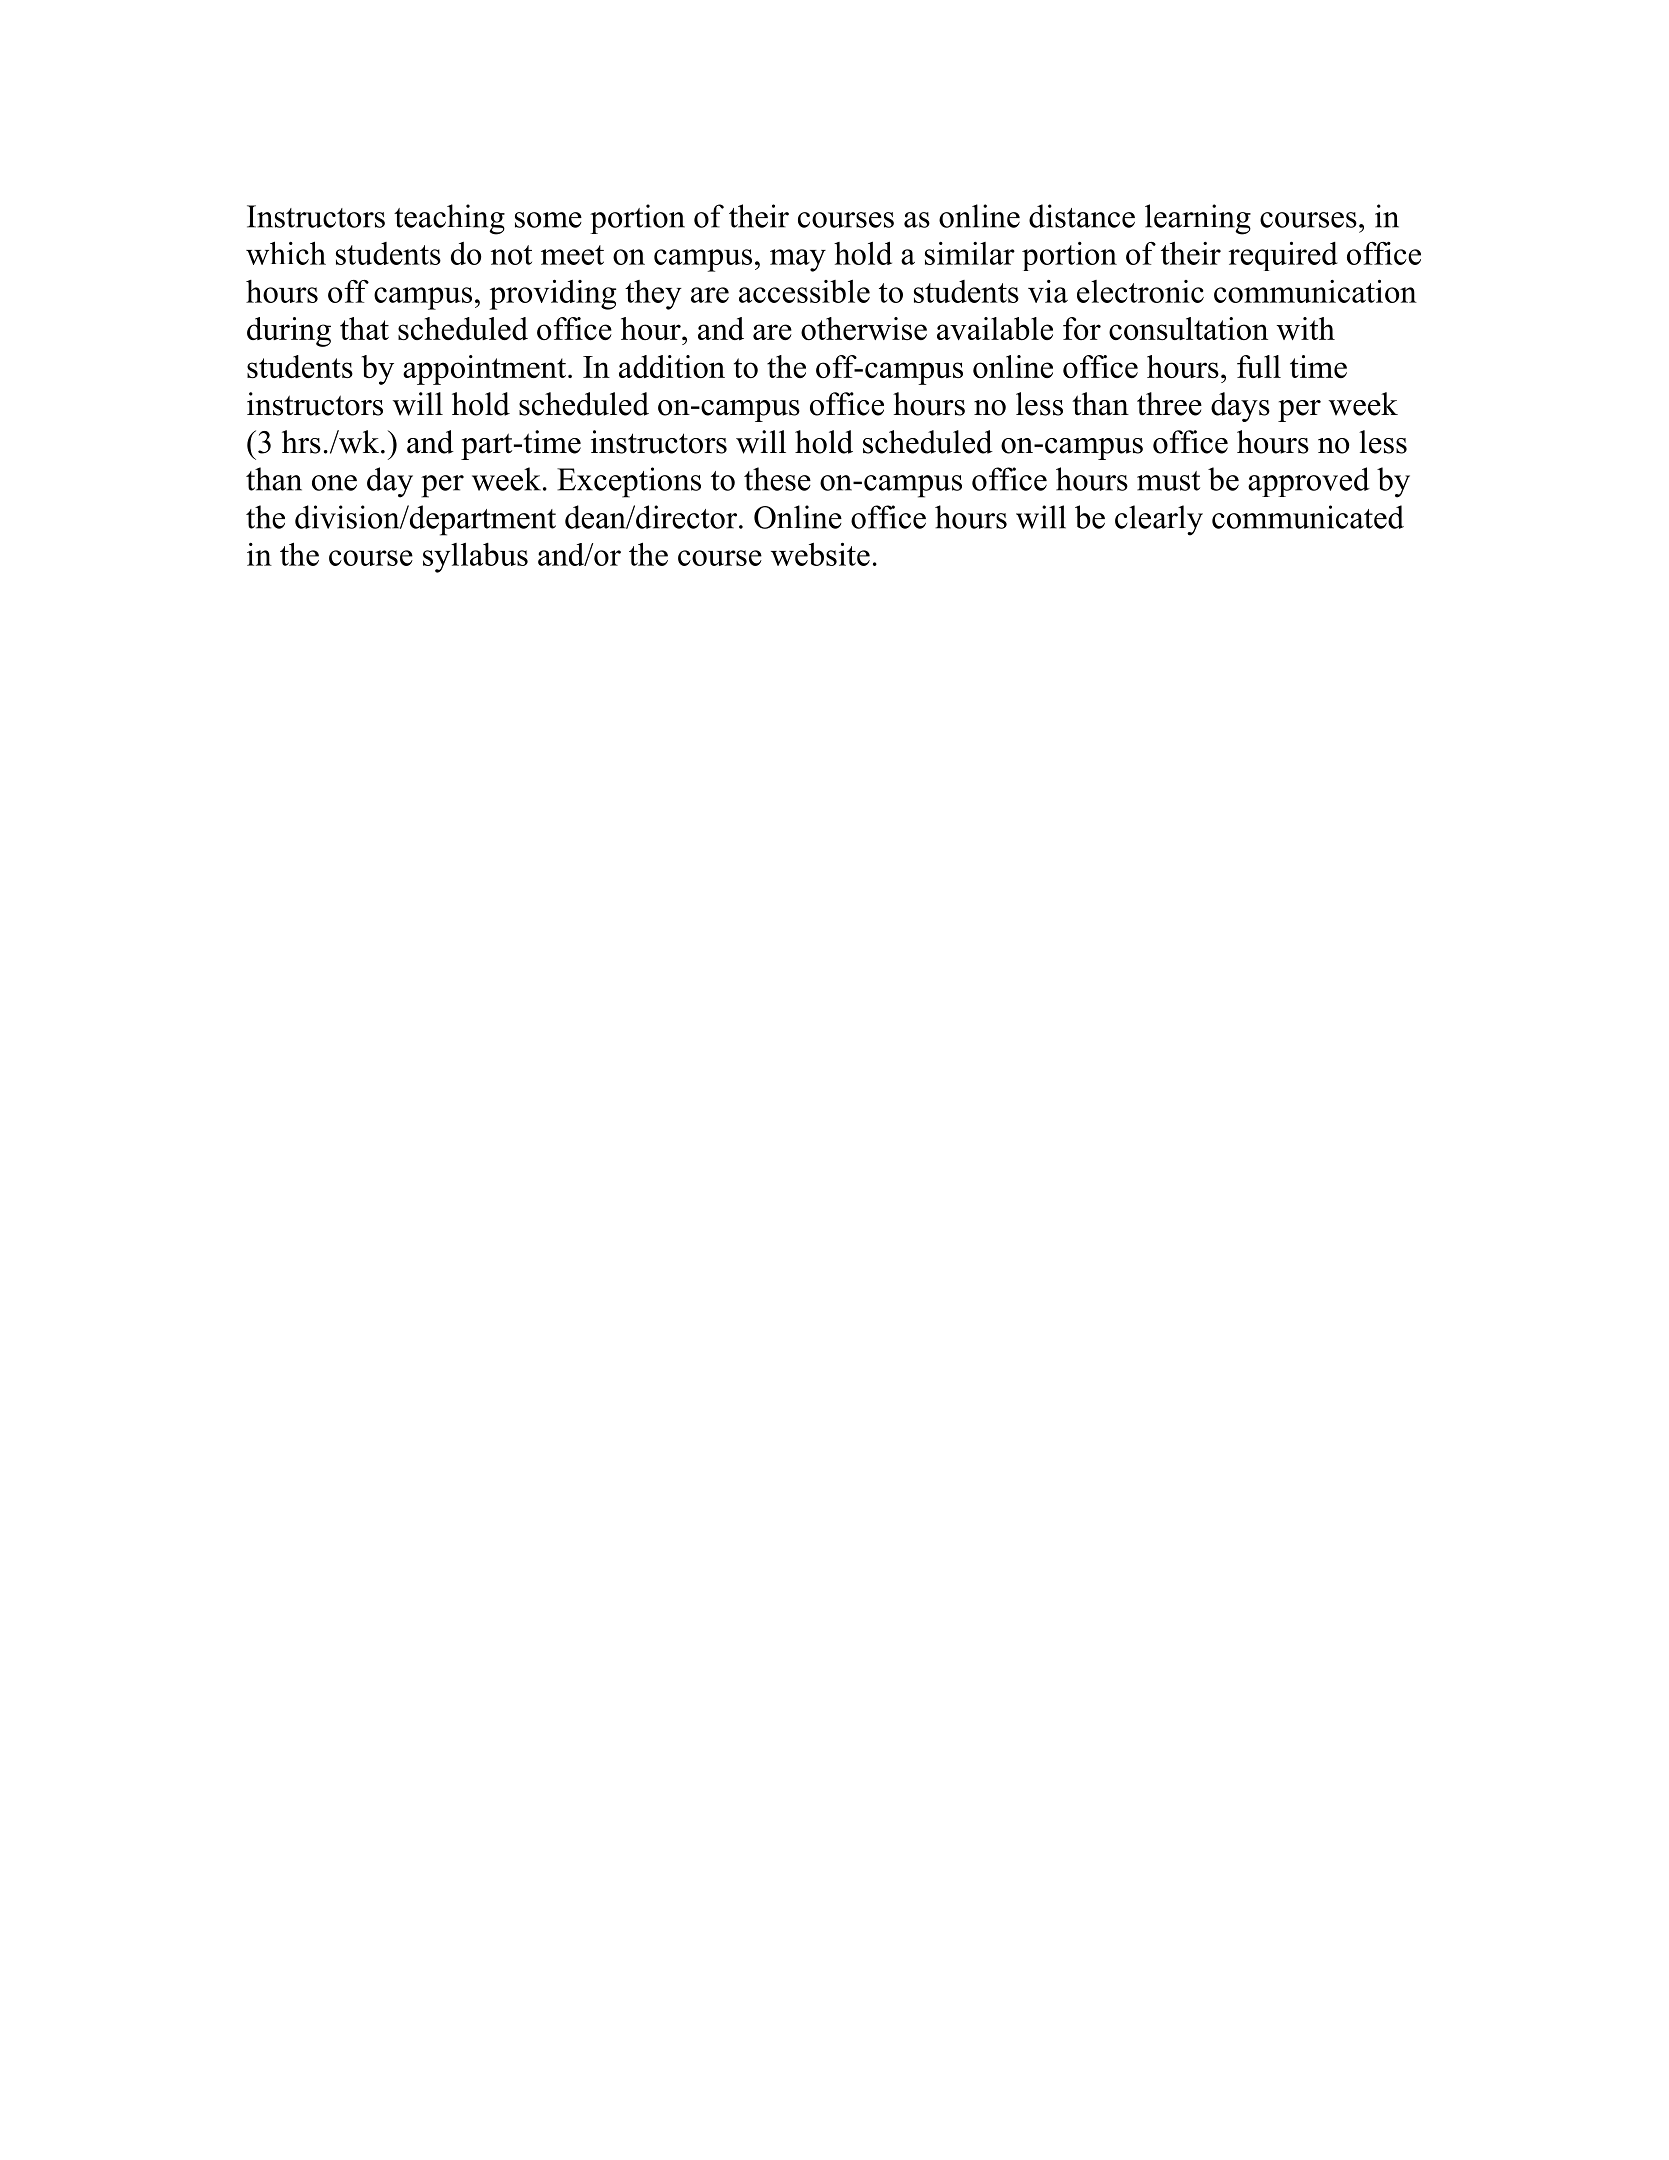 The height and width of the document is (2160, 1669). What do you see at coordinates (820, 554) in the document?
I see `website` at bounding box center [820, 554].
